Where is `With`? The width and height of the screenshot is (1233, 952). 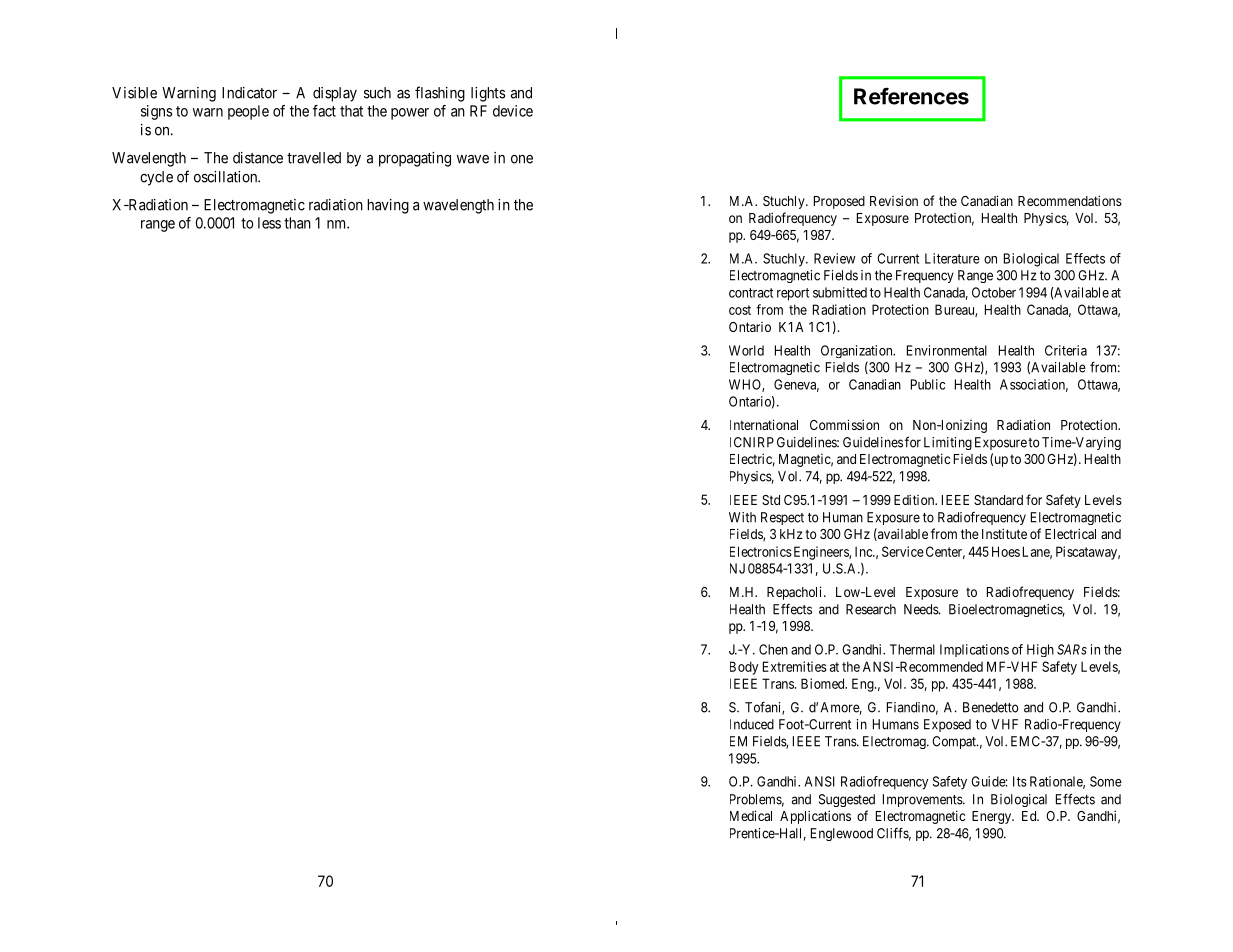 With is located at coordinates (742, 517).
